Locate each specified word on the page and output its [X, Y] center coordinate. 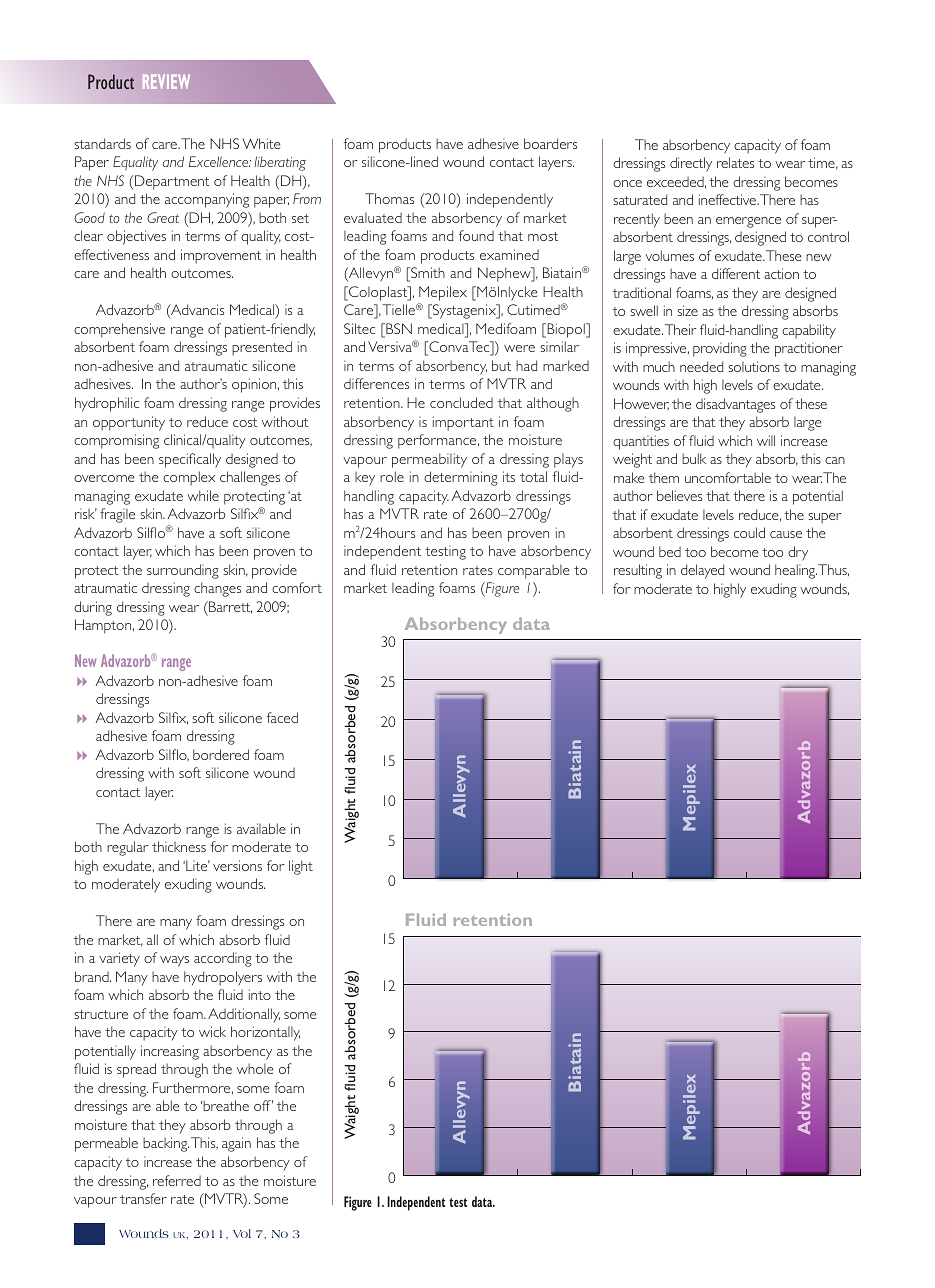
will [766, 440]
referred [177, 1180]
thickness [179, 846]
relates [735, 162]
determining [461, 478]
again [236, 1144]
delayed [702, 571]
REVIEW [166, 81]
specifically [190, 460]
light [301, 867]
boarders [550, 143]
